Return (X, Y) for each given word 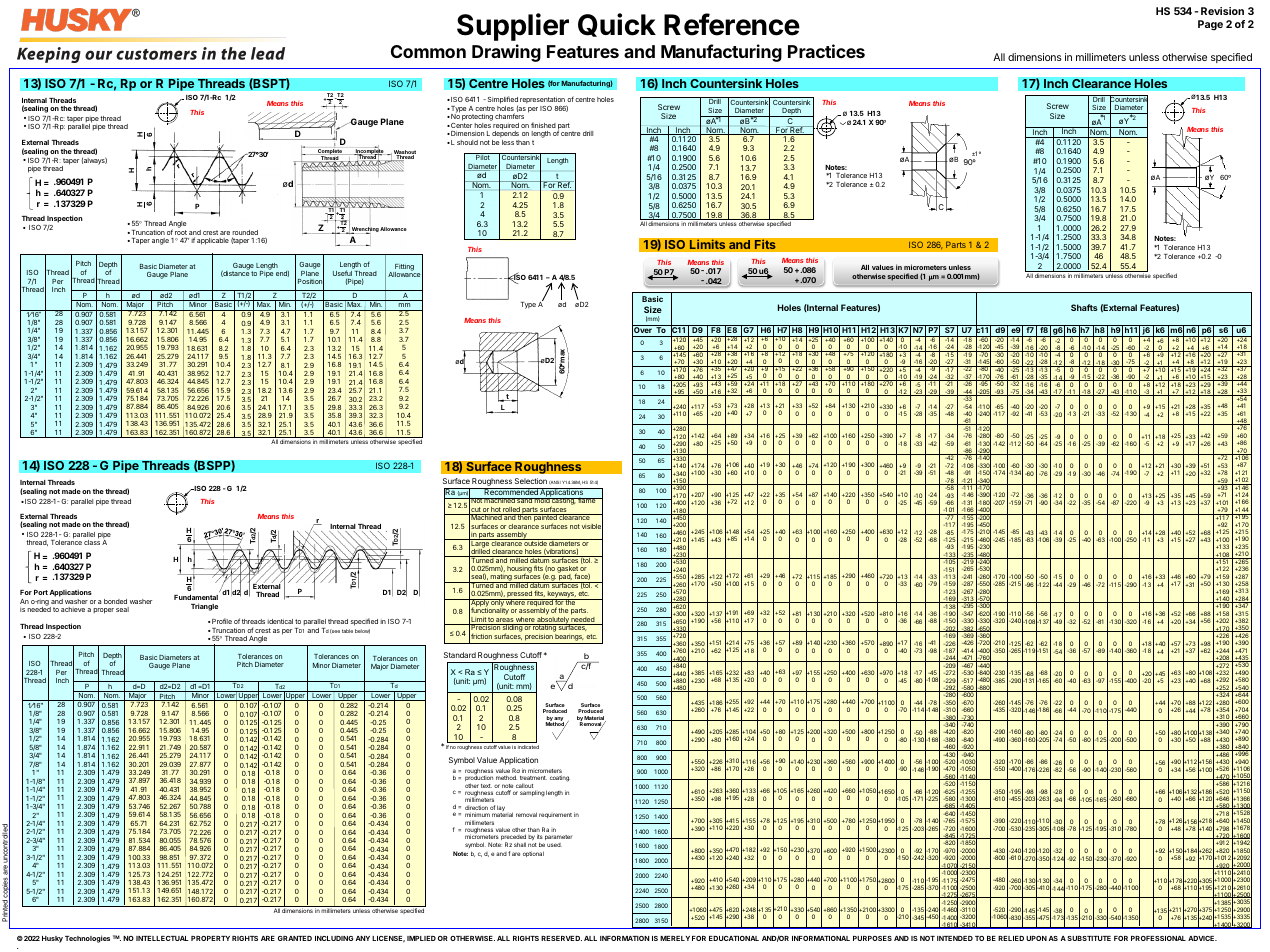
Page (1210, 25)
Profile (222, 621)
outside (535, 544)
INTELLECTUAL (162, 938)
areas (505, 621)
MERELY (675, 938)
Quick (617, 25)
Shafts (1084, 307)
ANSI (555, 482)
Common (428, 51)
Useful (342, 274)
